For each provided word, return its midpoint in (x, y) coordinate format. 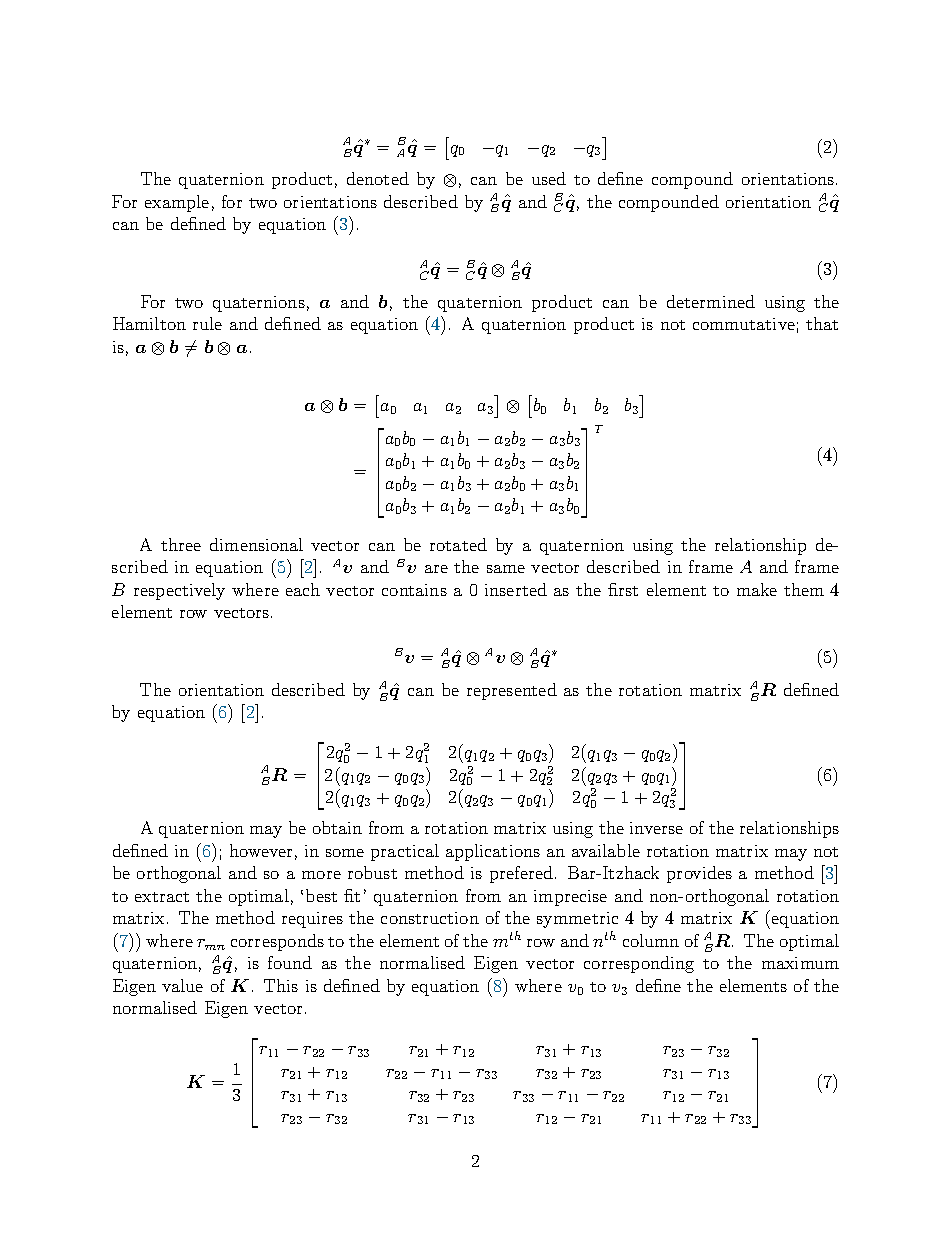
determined (711, 301)
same (506, 569)
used (549, 178)
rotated (458, 544)
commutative (744, 324)
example (177, 203)
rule (207, 323)
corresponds (277, 942)
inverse (656, 828)
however (261, 850)
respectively (179, 591)
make (757, 589)
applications (493, 852)
